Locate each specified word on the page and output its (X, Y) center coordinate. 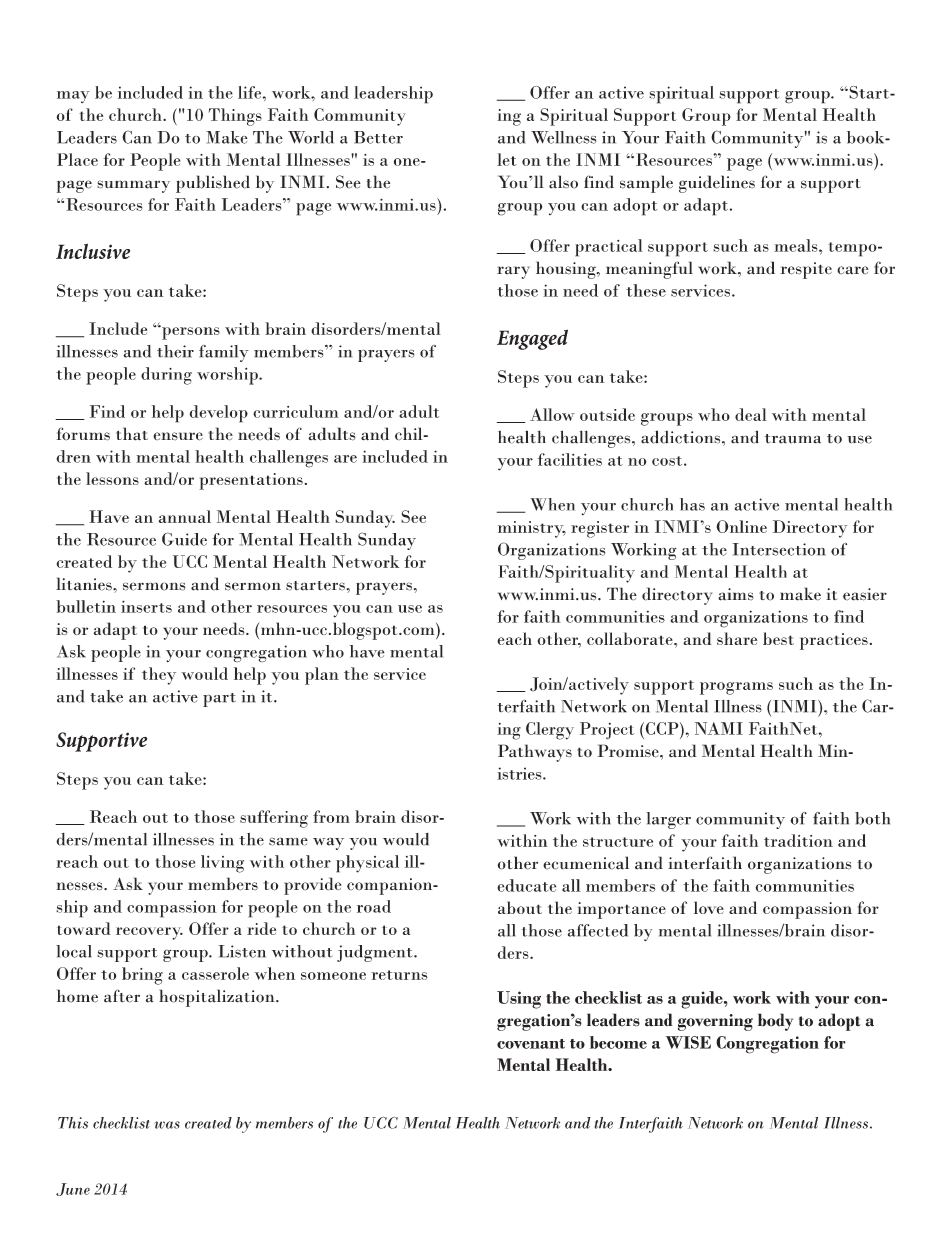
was (167, 1125)
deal (751, 414)
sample (646, 184)
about (520, 907)
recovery (149, 933)
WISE (688, 1042)
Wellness (563, 137)
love (709, 907)
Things (235, 117)
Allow (552, 414)
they (159, 676)
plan (322, 676)
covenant (531, 1044)
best (778, 638)
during (166, 376)
